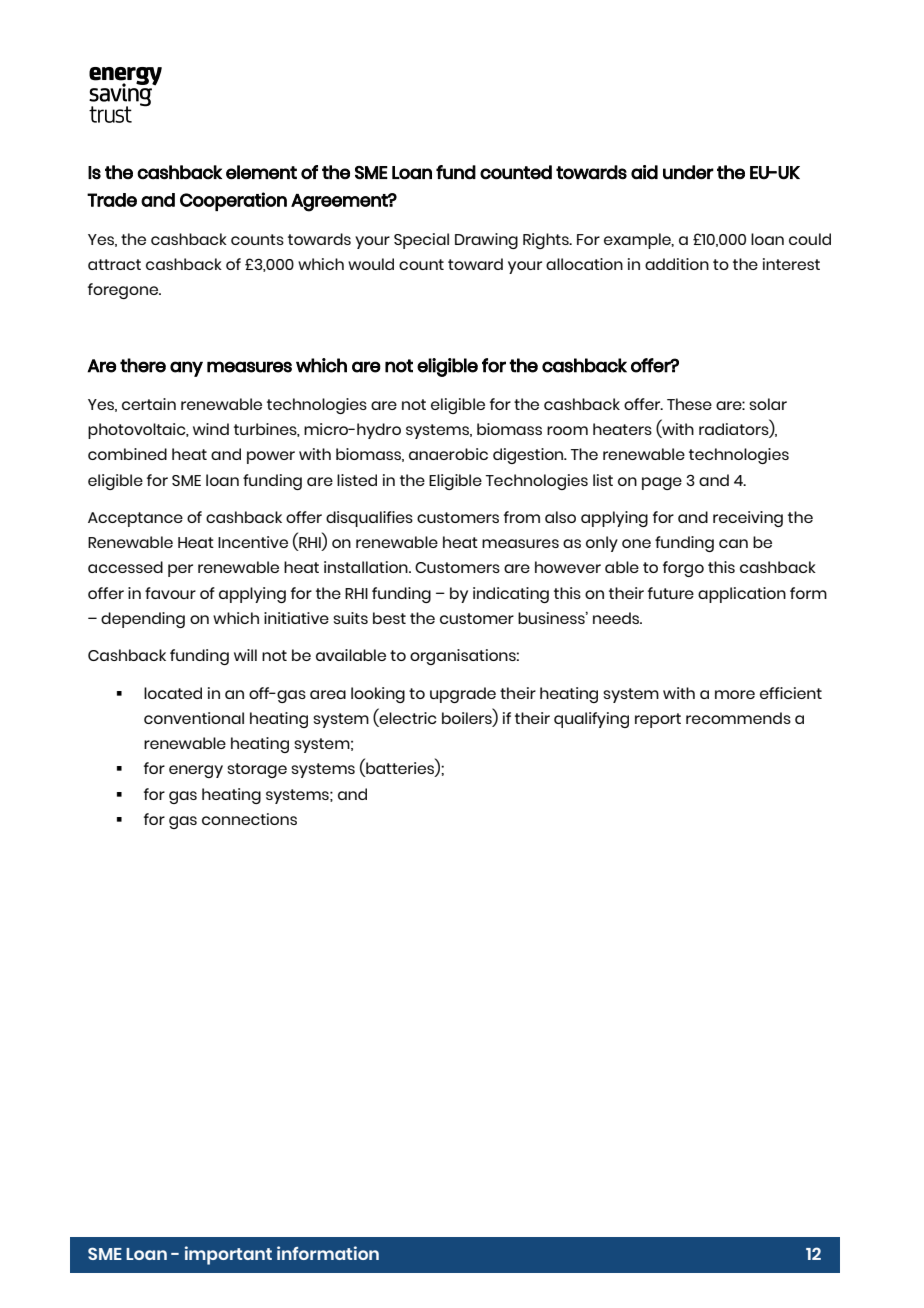  I want to click on connections, so click(249, 819).
